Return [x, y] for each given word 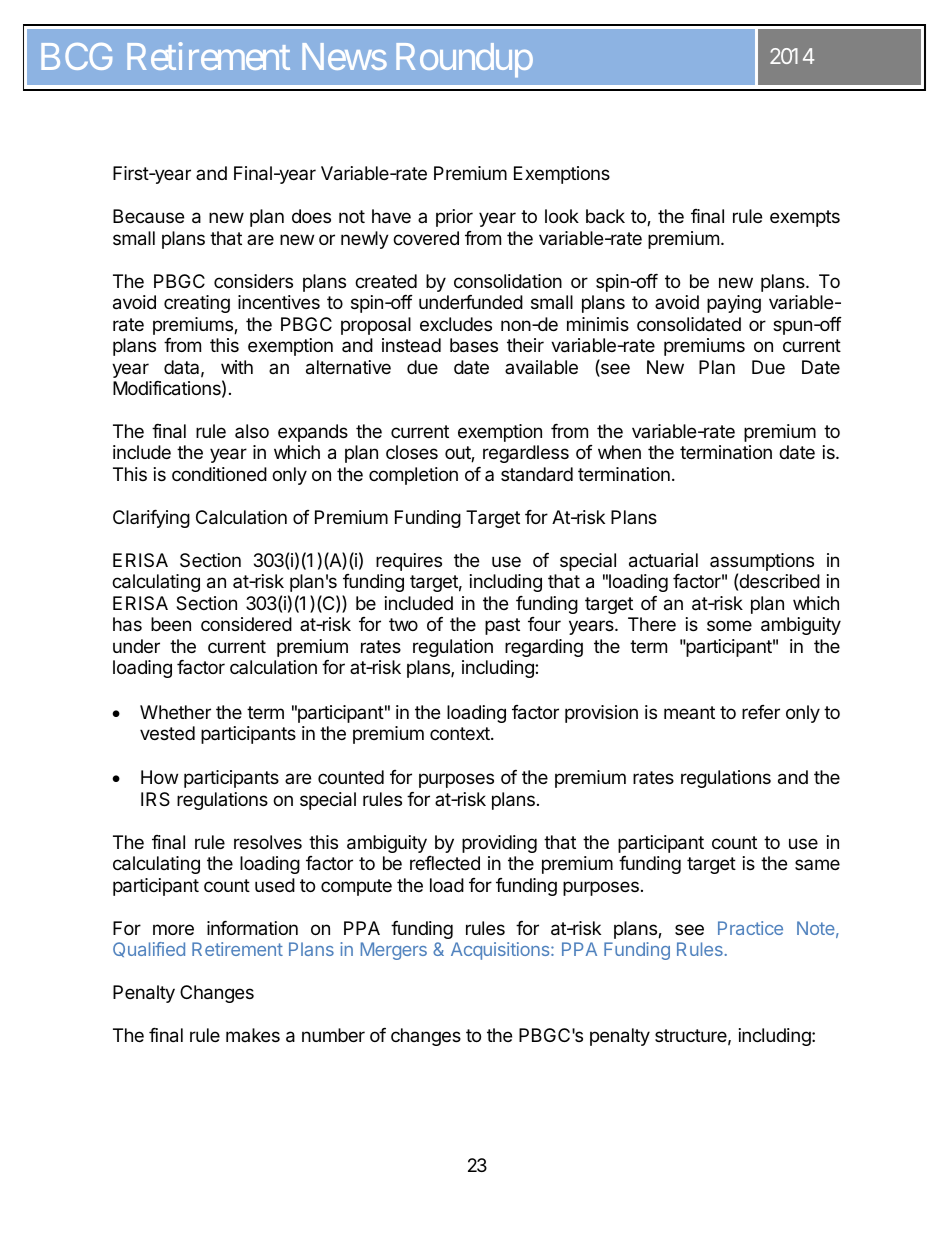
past [502, 626]
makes [253, 1035]
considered [246, 624]
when [619, 452]
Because [148, 216]
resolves [268, 842]
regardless [526, 454]
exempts [805, 218]
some [729, 625]
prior [454, 218]
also [252, 431]
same [817, 864]
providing [499, 844]
